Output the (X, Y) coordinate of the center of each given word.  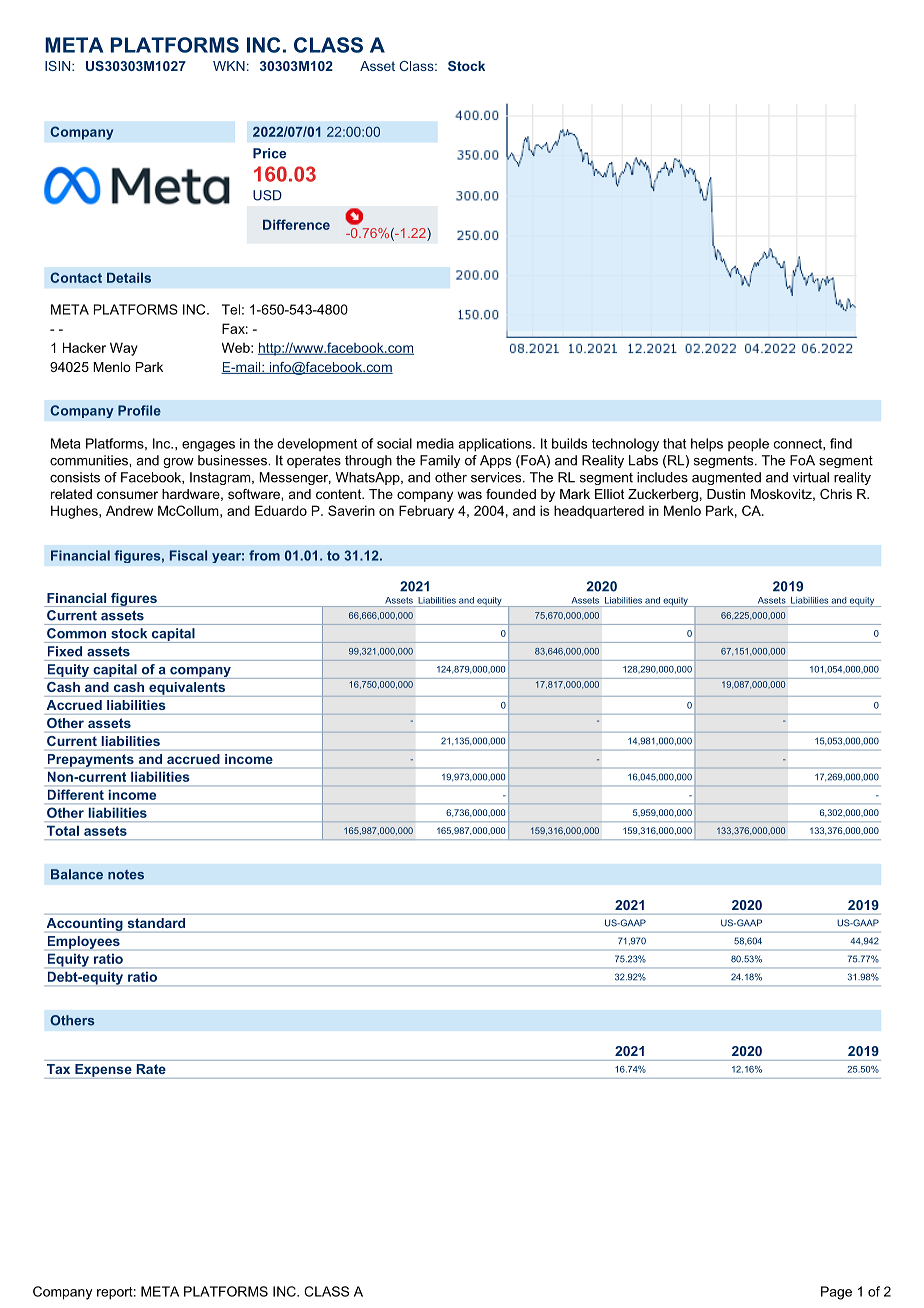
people (748, 445)
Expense (103, 1071)
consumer (127, 495)
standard (156, 923)
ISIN (59, 66)
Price (269, 153)
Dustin (726, 494)
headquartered (599, 512)
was (469, 495)
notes (126, 875)
